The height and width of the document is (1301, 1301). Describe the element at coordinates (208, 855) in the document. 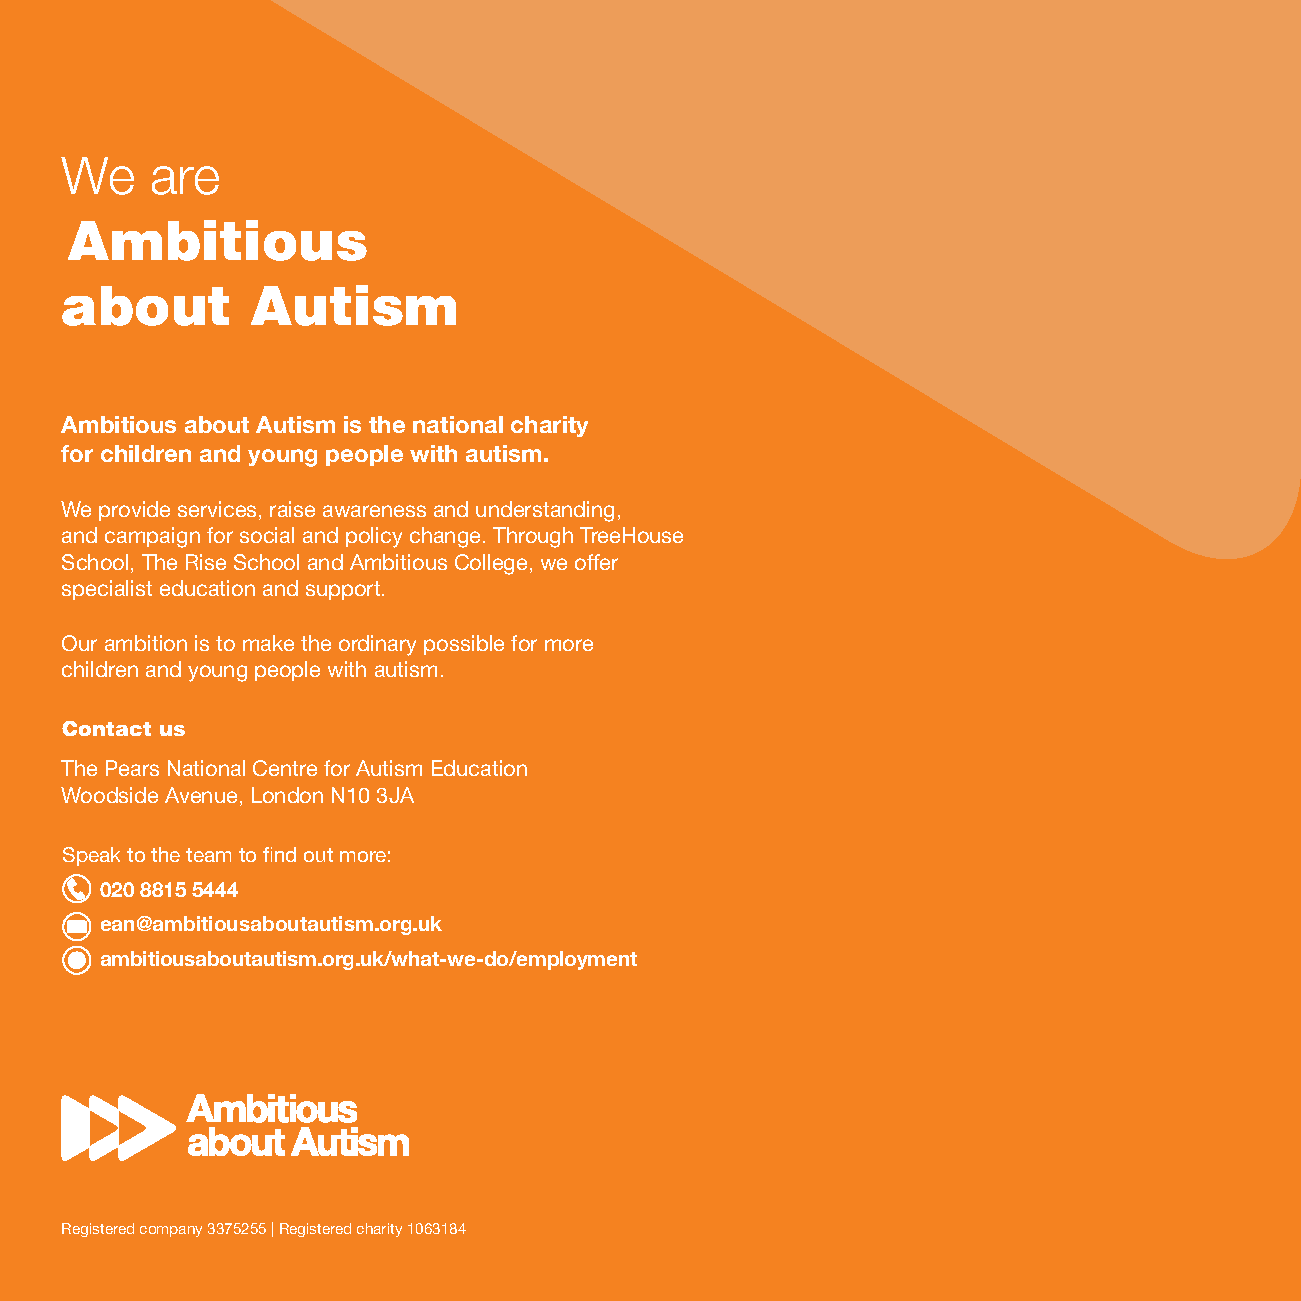

I see `team` at that location.
